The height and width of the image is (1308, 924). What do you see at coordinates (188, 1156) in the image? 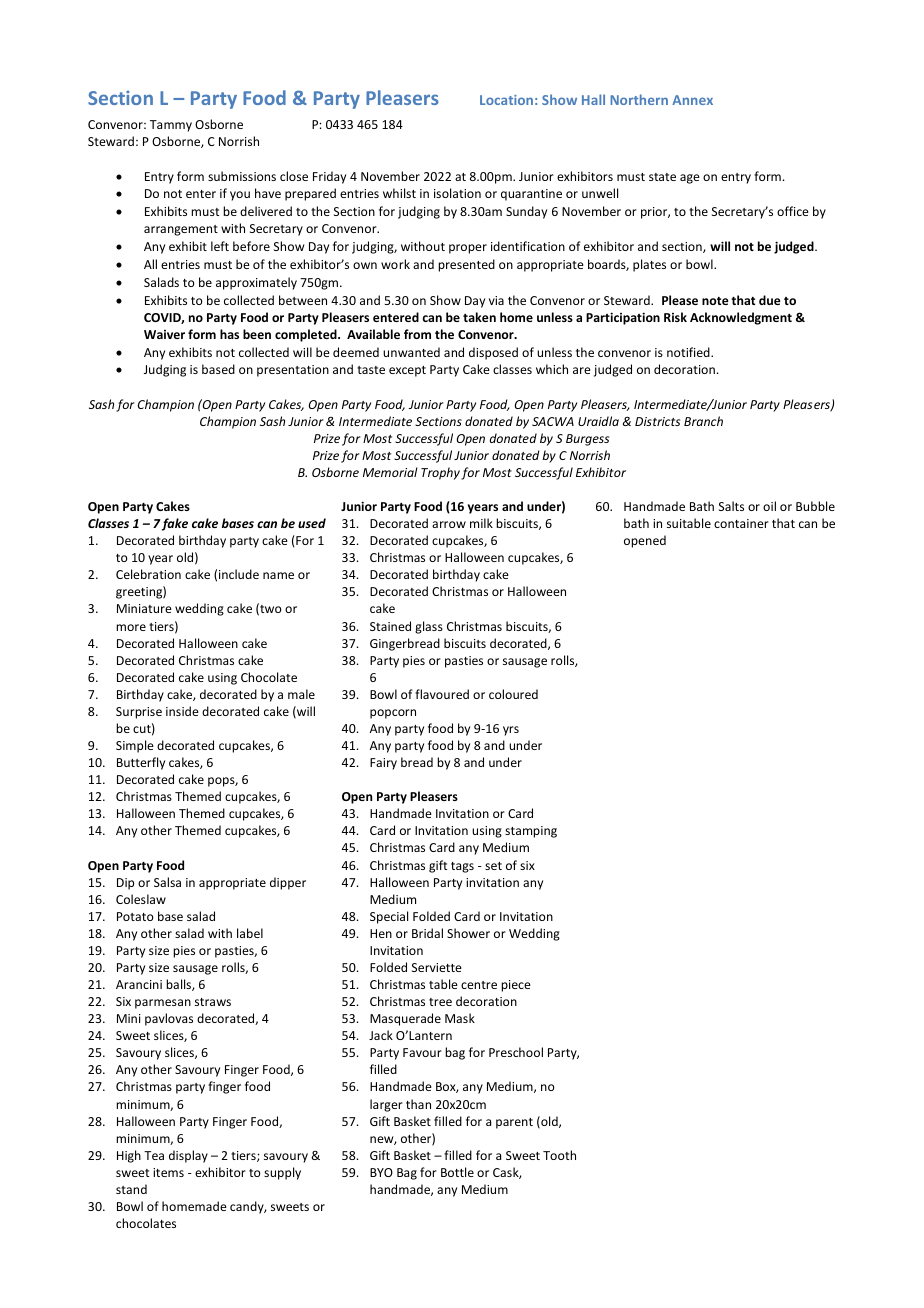
I see `display` at bounding box center [188, 1156].
